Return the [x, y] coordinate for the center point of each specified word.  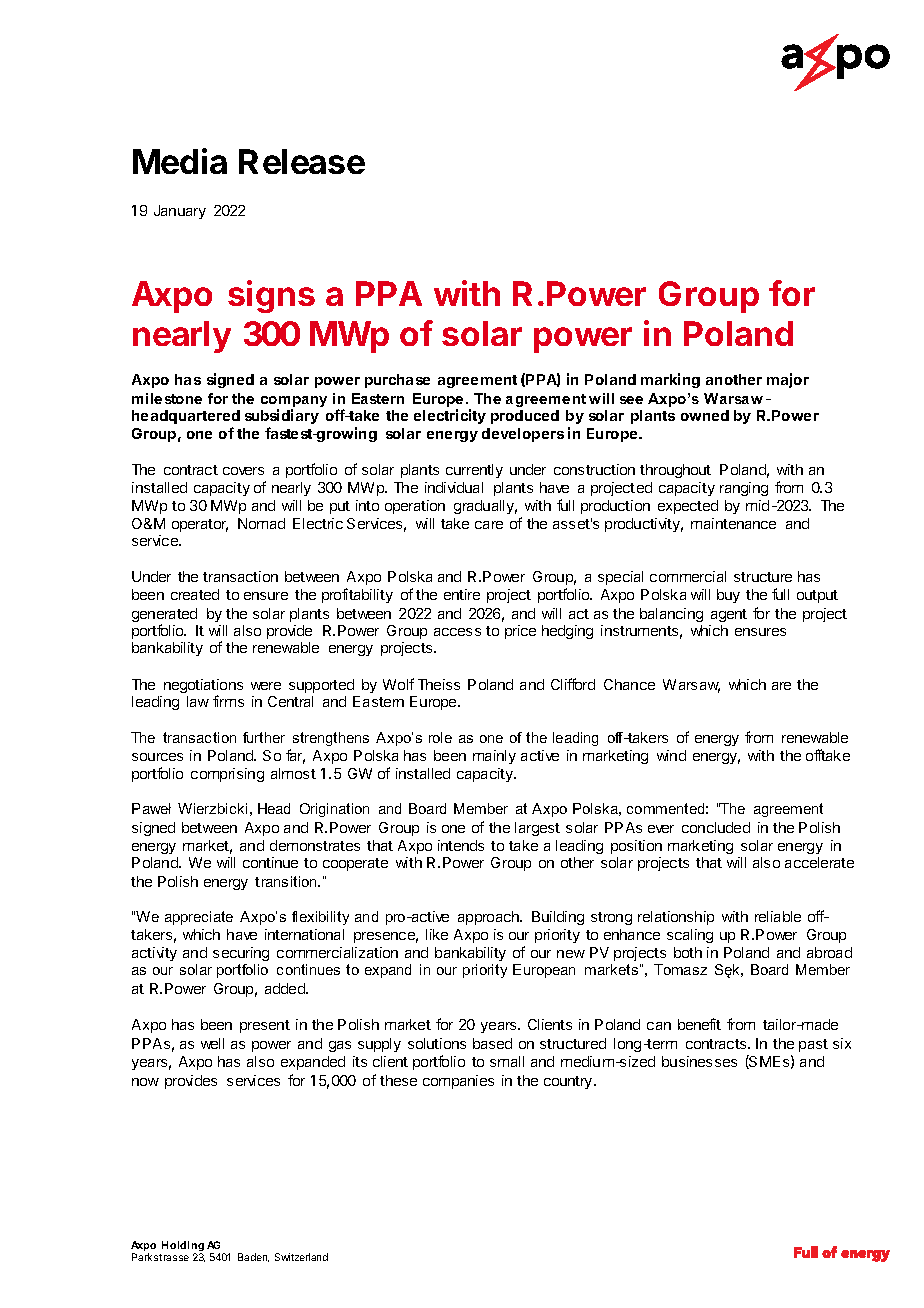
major [788, 380]
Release [302, 161]
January [180, 212]
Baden [253, 1257]
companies [458, 1082]
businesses [699, 1061]
